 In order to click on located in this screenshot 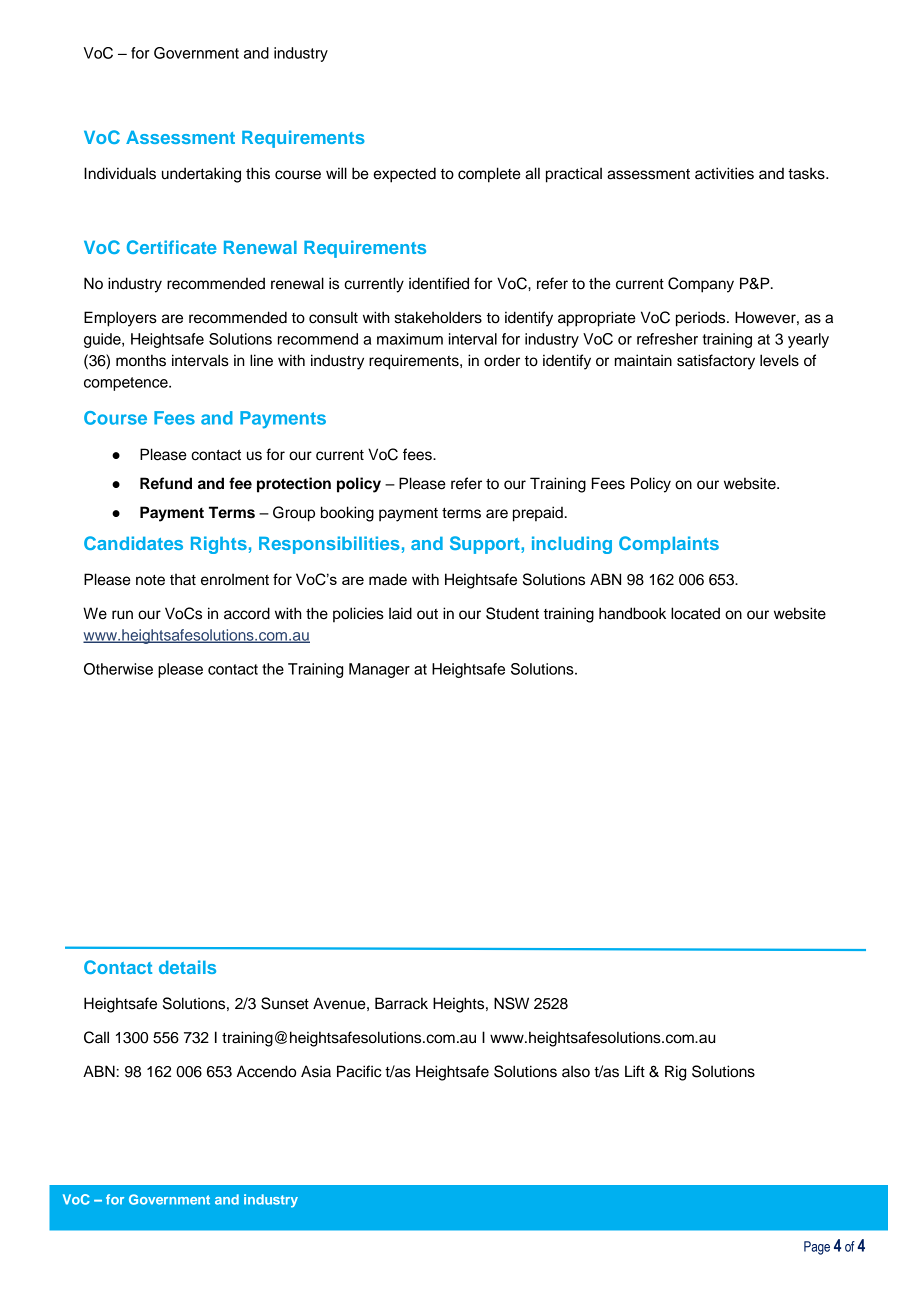, I will do `click(695, 613)`.
